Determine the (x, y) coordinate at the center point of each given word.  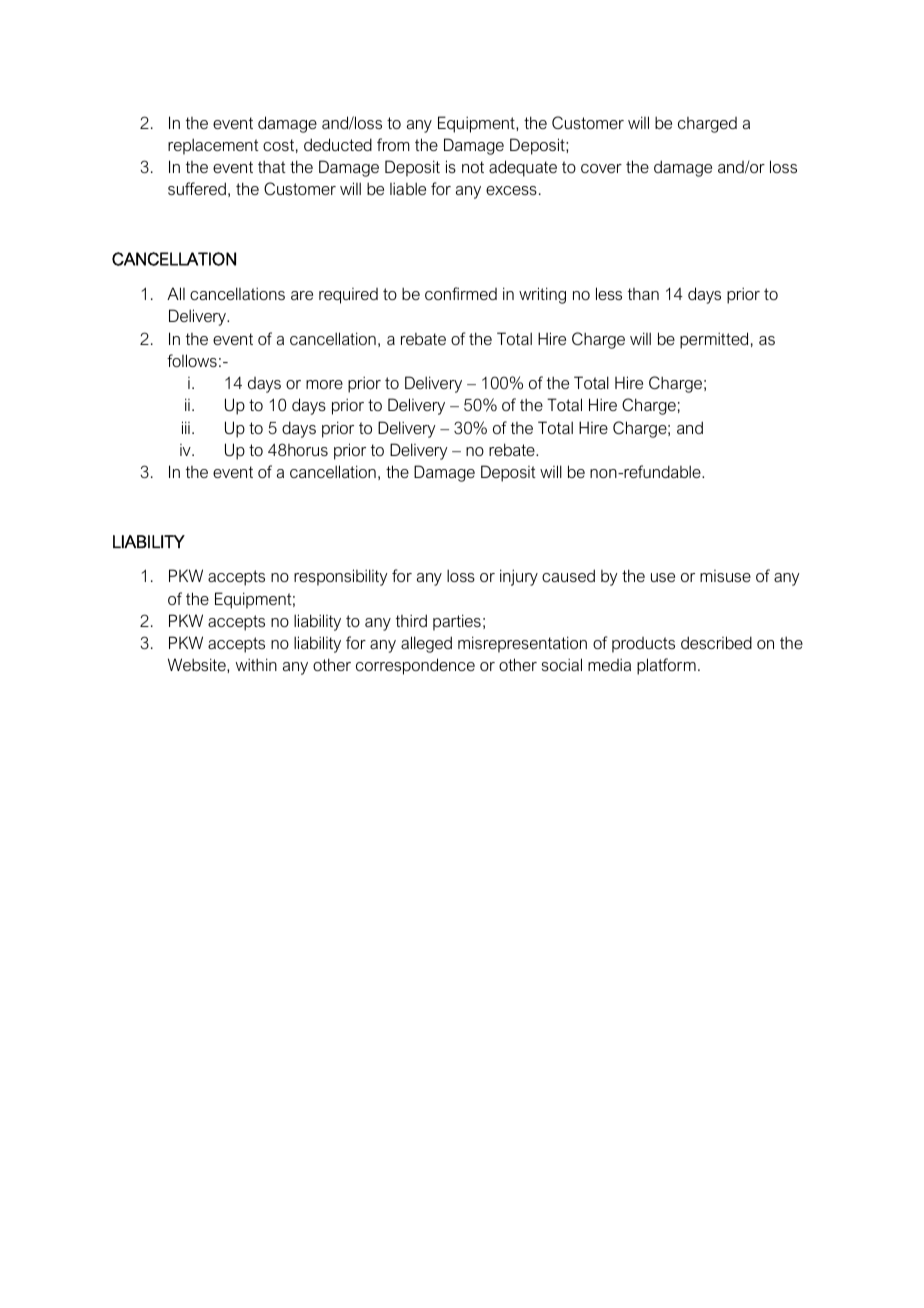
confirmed (461, 293)
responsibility (341, 577)
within (256, 664)
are (302, 295)
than (643, 294)
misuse (725, 576)
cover (601, 168)
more (324, 384)
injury (519, 577)
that (272, 166)
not (473, 167)
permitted (714, 340)
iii (186, 427)
